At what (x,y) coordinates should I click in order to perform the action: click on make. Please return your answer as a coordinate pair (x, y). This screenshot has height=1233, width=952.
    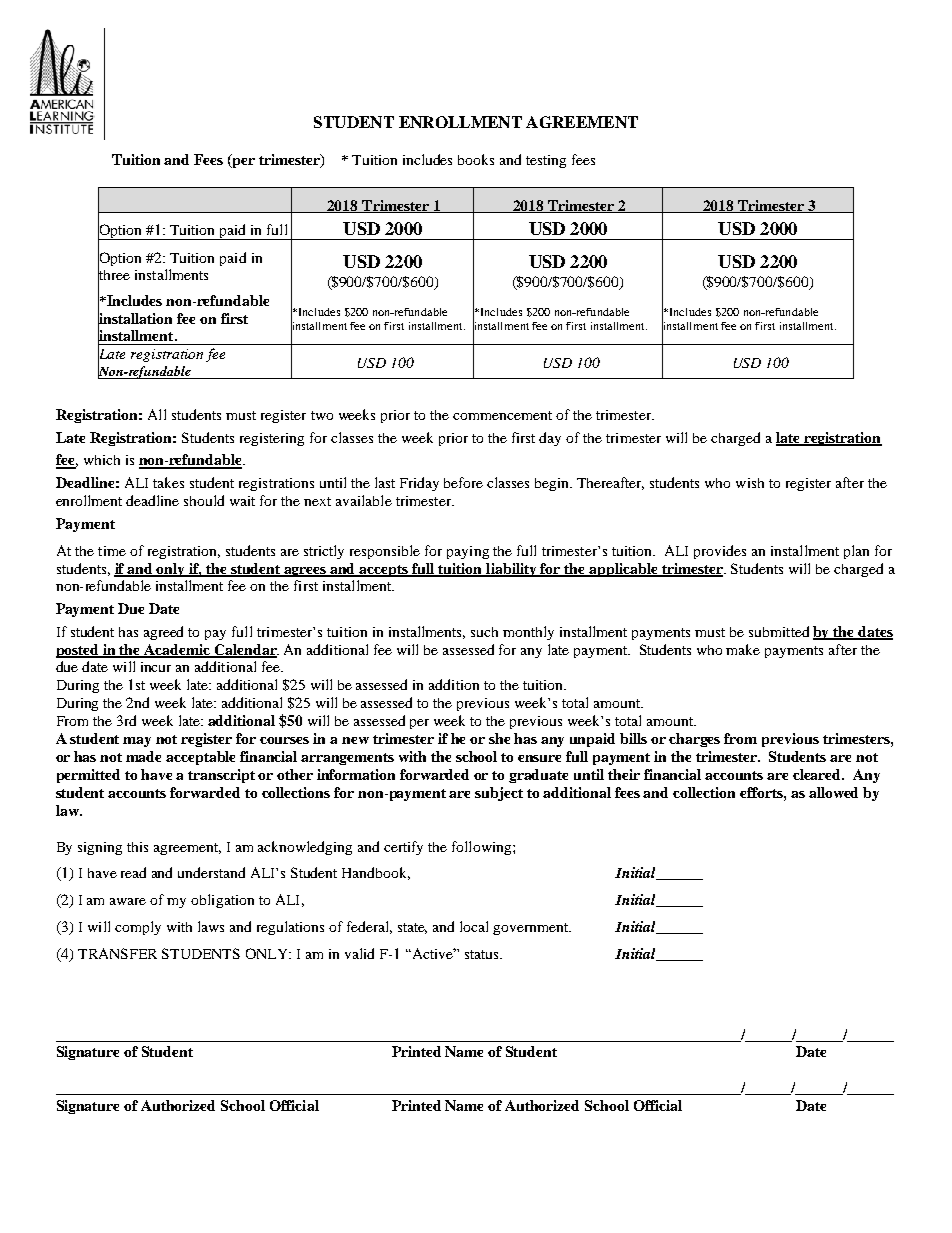
    Looking at the image, I should click on (743, 649).
